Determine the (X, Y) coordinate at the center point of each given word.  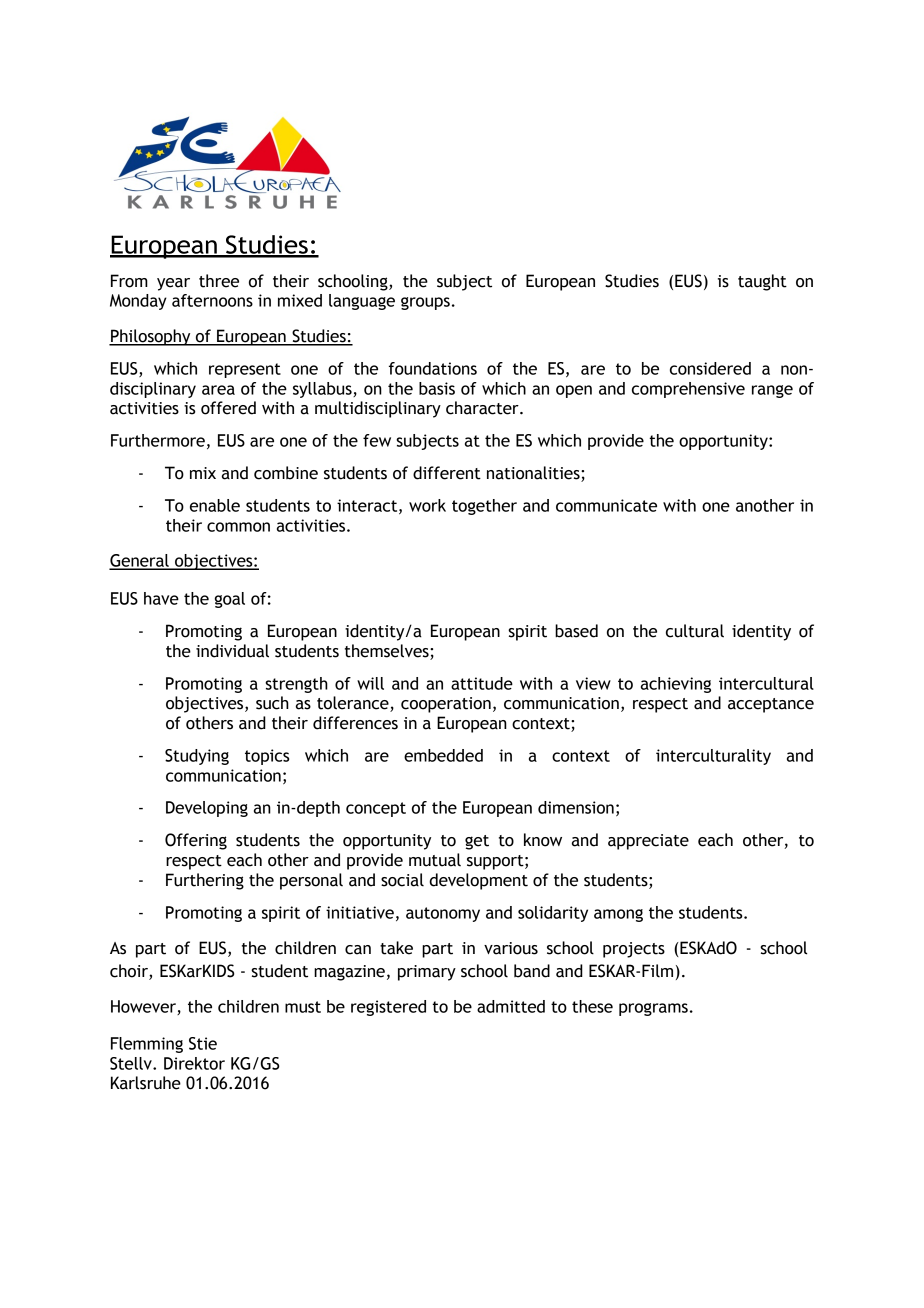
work (427, 505)
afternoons (212, 300)
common (238, 527)
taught (762, 282)
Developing (207, 809)
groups (425, 303)
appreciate (648, 842)
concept (376, 809)
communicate (606, 505)
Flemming (147, 1045)
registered (388, 1008)
